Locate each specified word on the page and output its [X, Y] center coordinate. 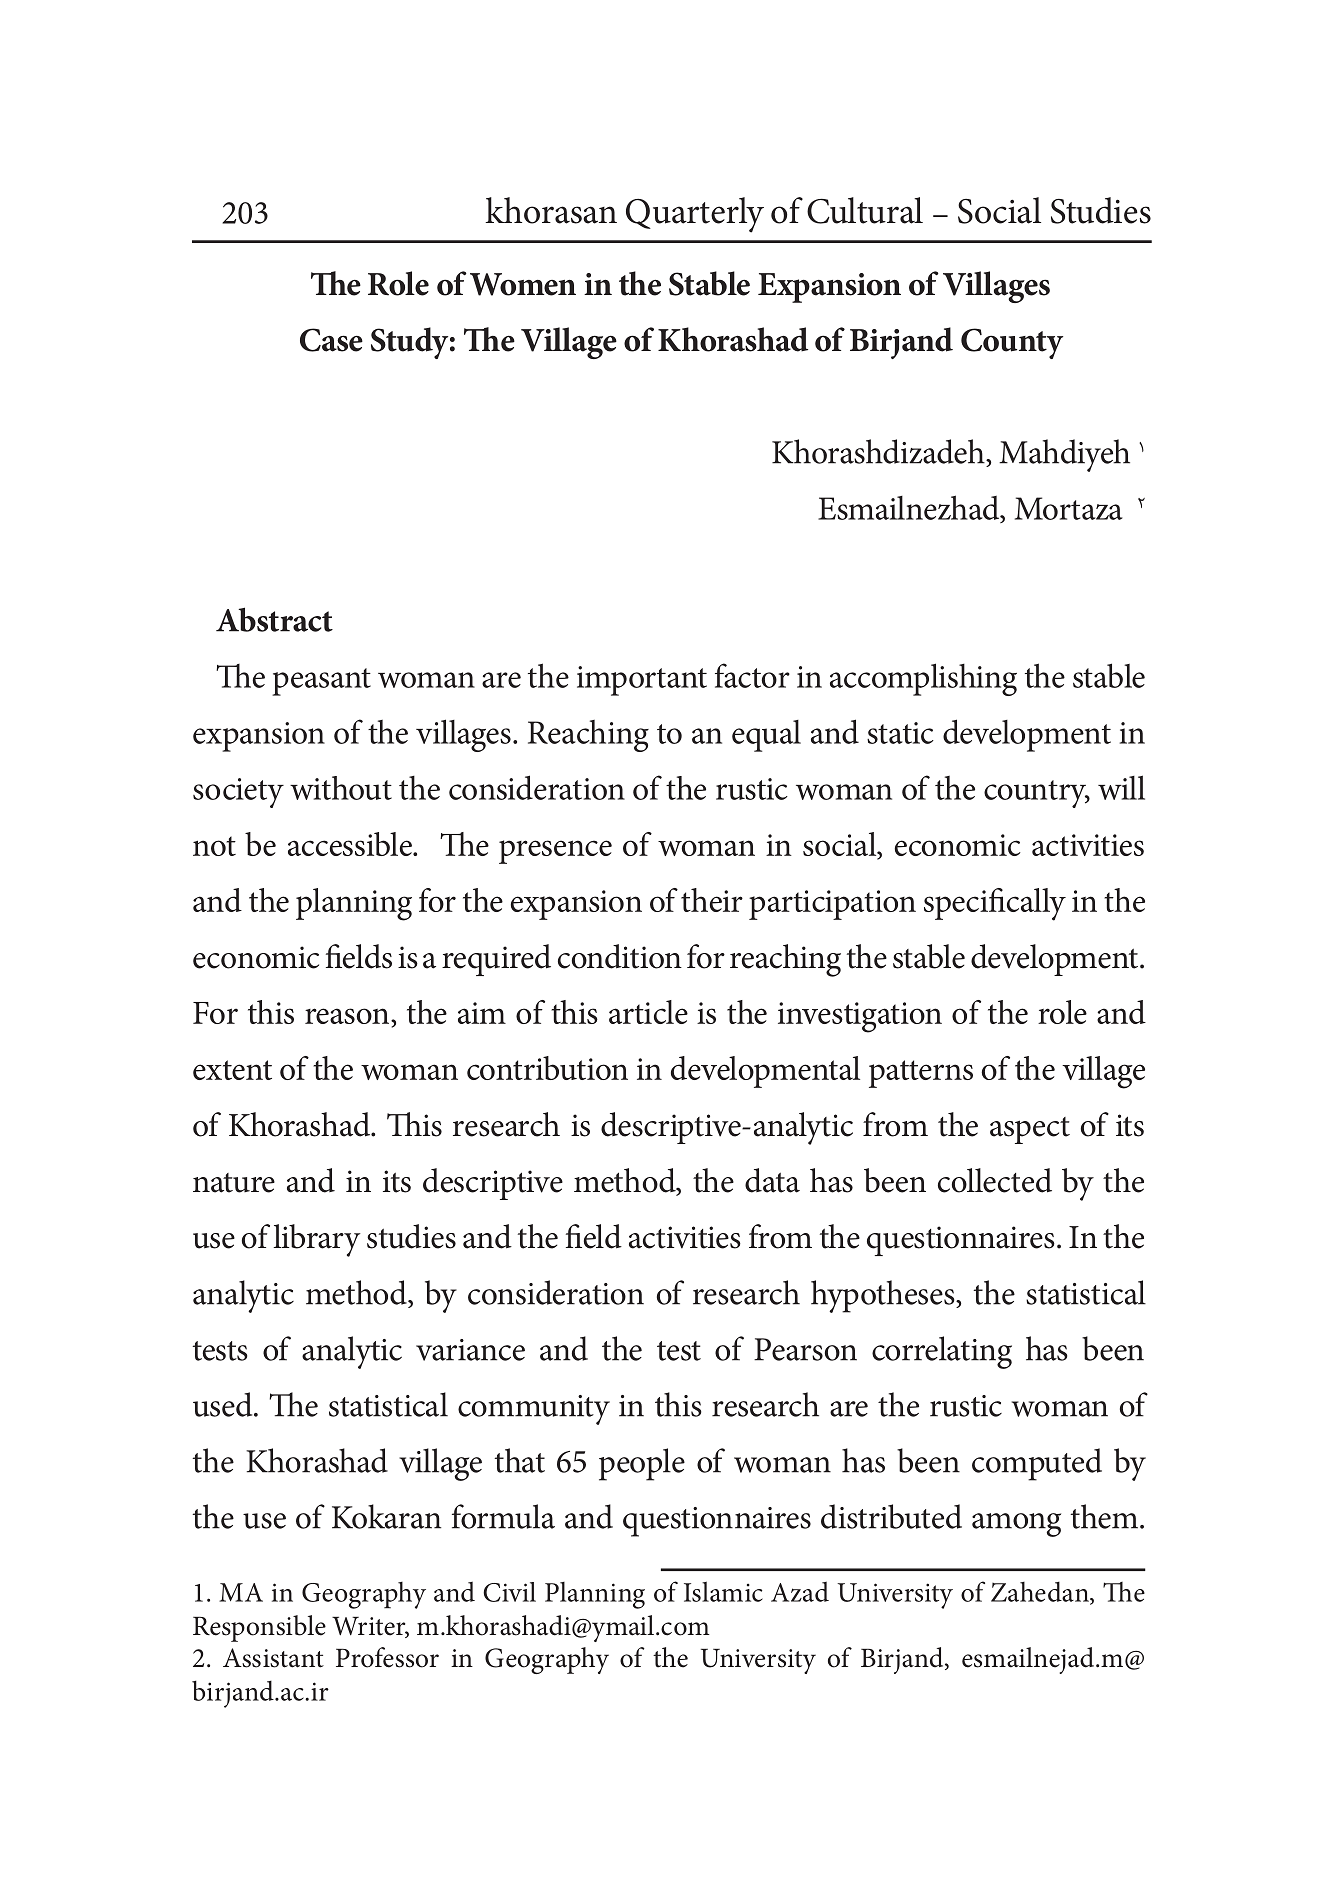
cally [1035, 904]
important [642, 681]
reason [347, 1016]
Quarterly [695, 215]
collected [995, 1180]
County [1012, 343]
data [772, 1180]
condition [620, 956]
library [317, 1240]
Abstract [274, 619]
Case [331, 340]
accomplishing [923, 679]
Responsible [259, 1628]
